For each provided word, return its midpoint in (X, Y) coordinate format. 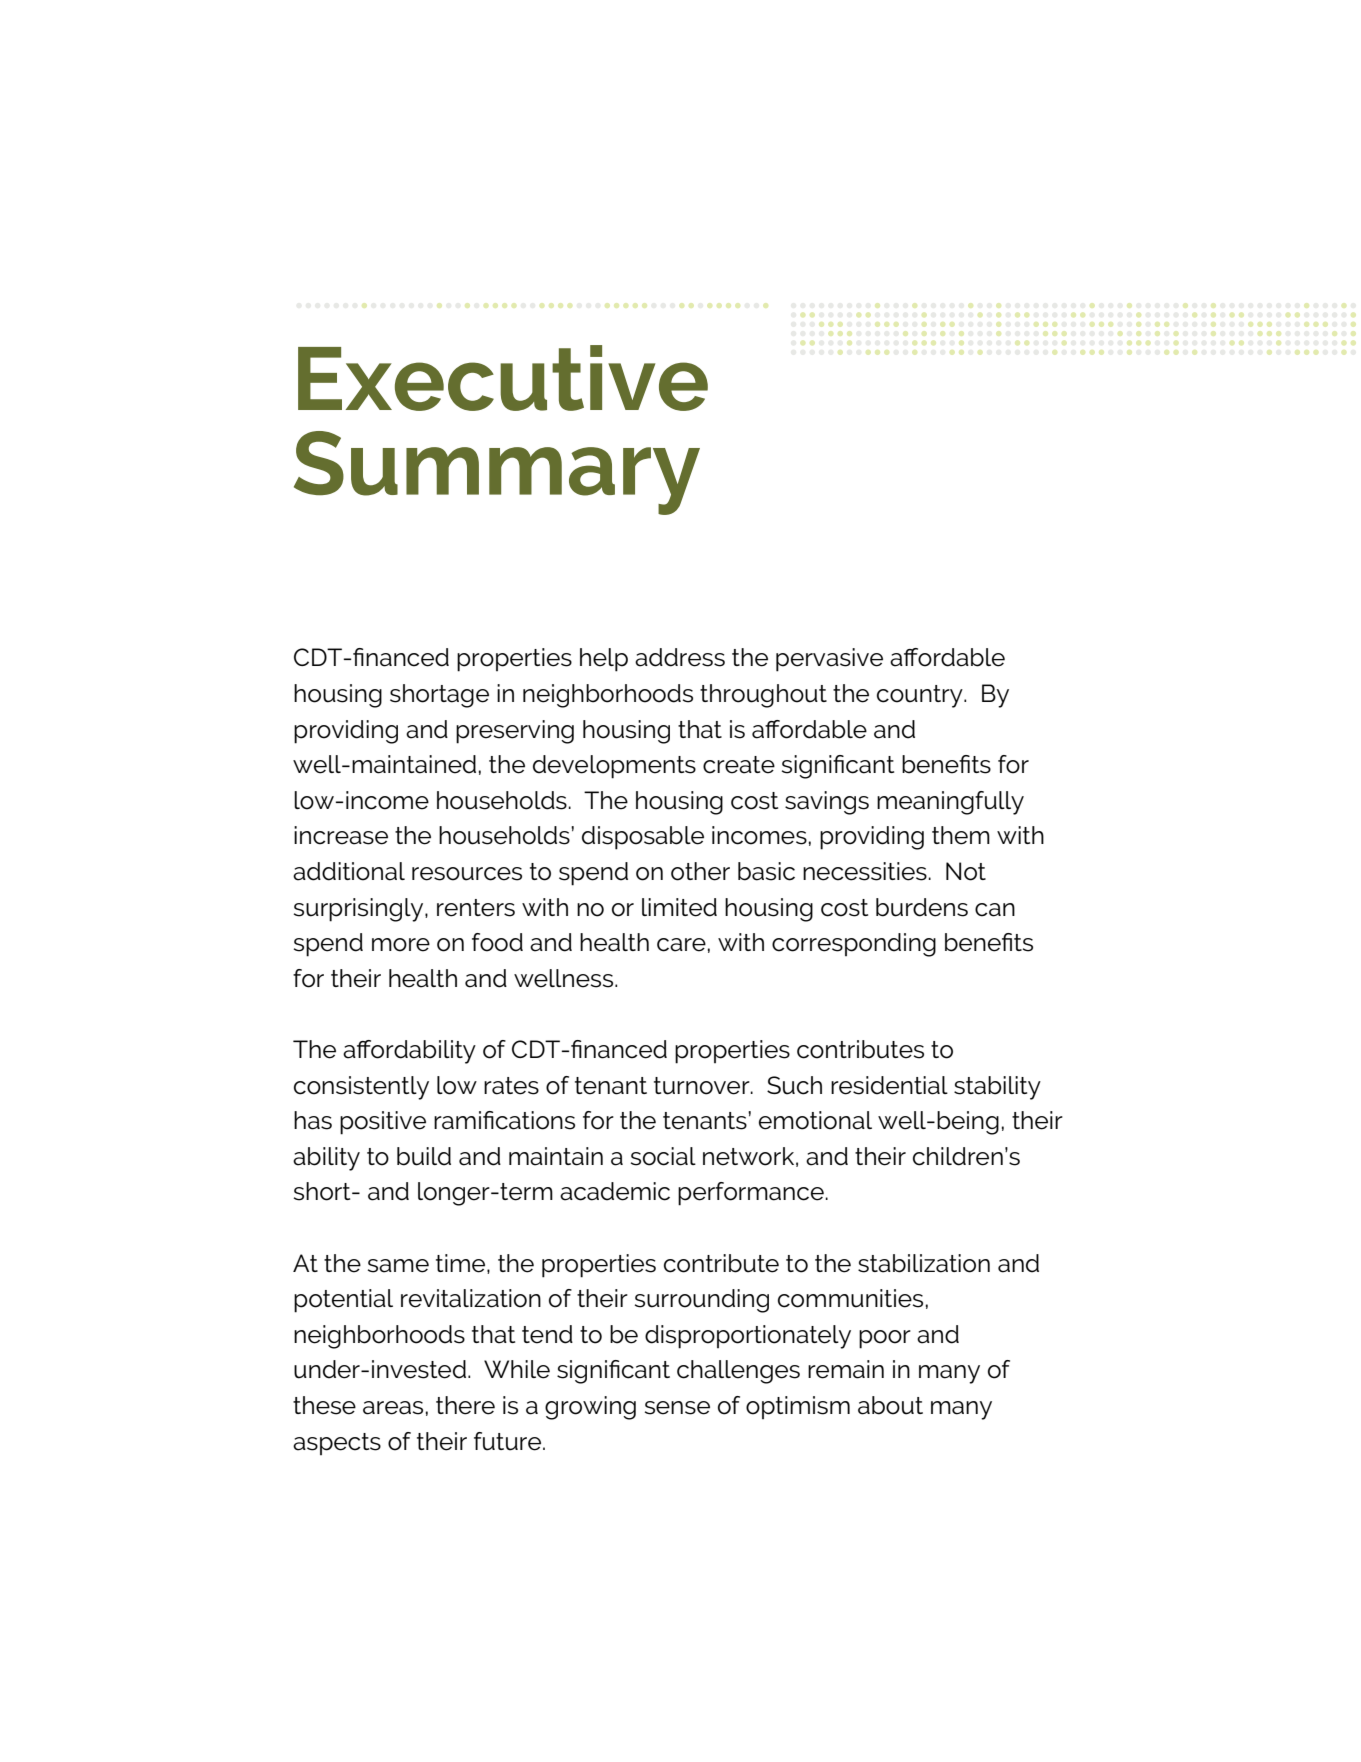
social (663, 1156)
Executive (503, 378)
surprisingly (360, 910)
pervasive (829, 660)
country (921, 696)
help (604, 660)
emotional (815, 1120)
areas (393, 1408)
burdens (922, 907)
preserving (515, 732)
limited (679, 907)
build (424, 1156)
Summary (497, 473)
